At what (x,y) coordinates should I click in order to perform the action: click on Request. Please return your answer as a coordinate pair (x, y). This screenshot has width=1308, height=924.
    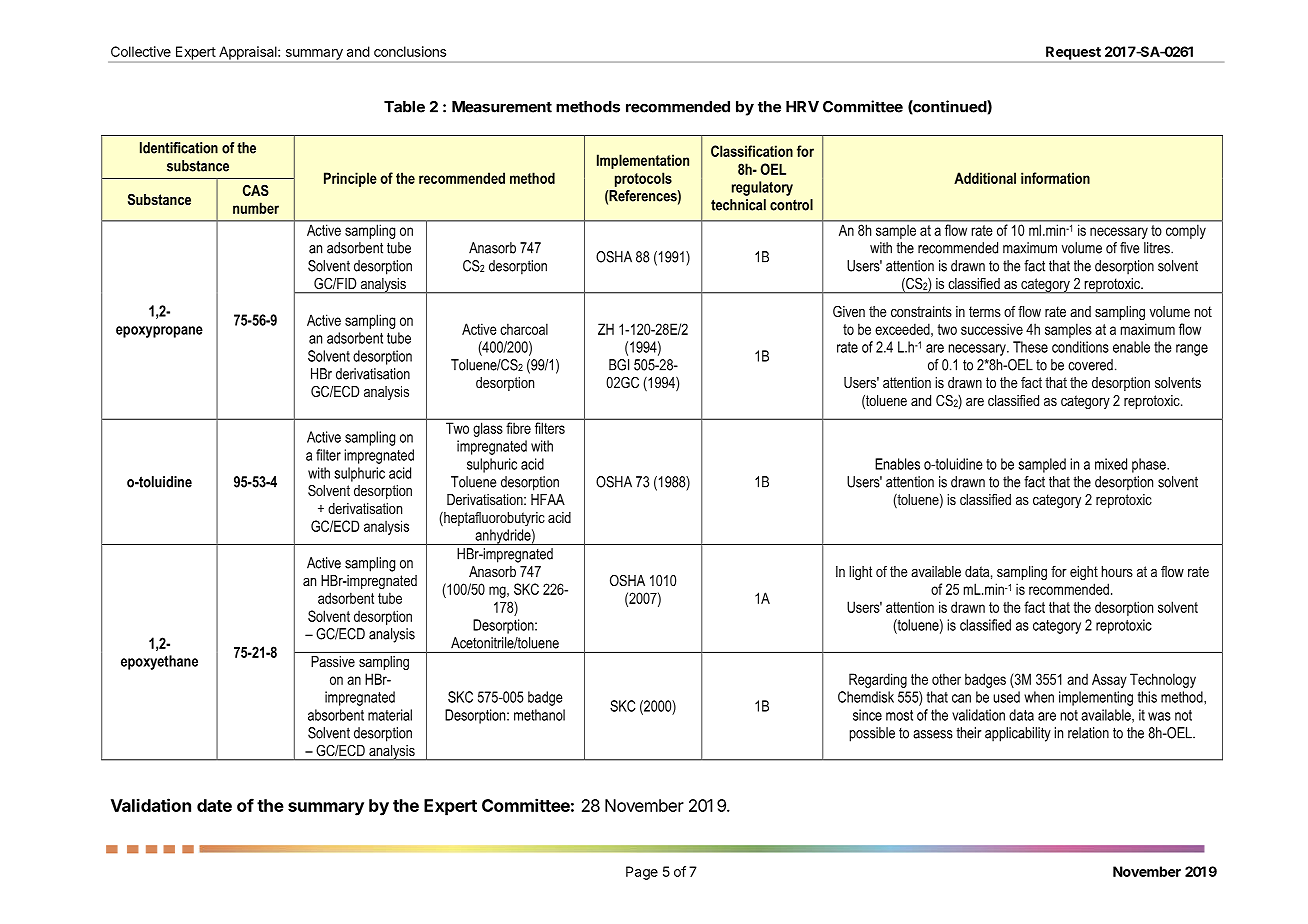
    Looking at the image, I should click on (1073, 53).
